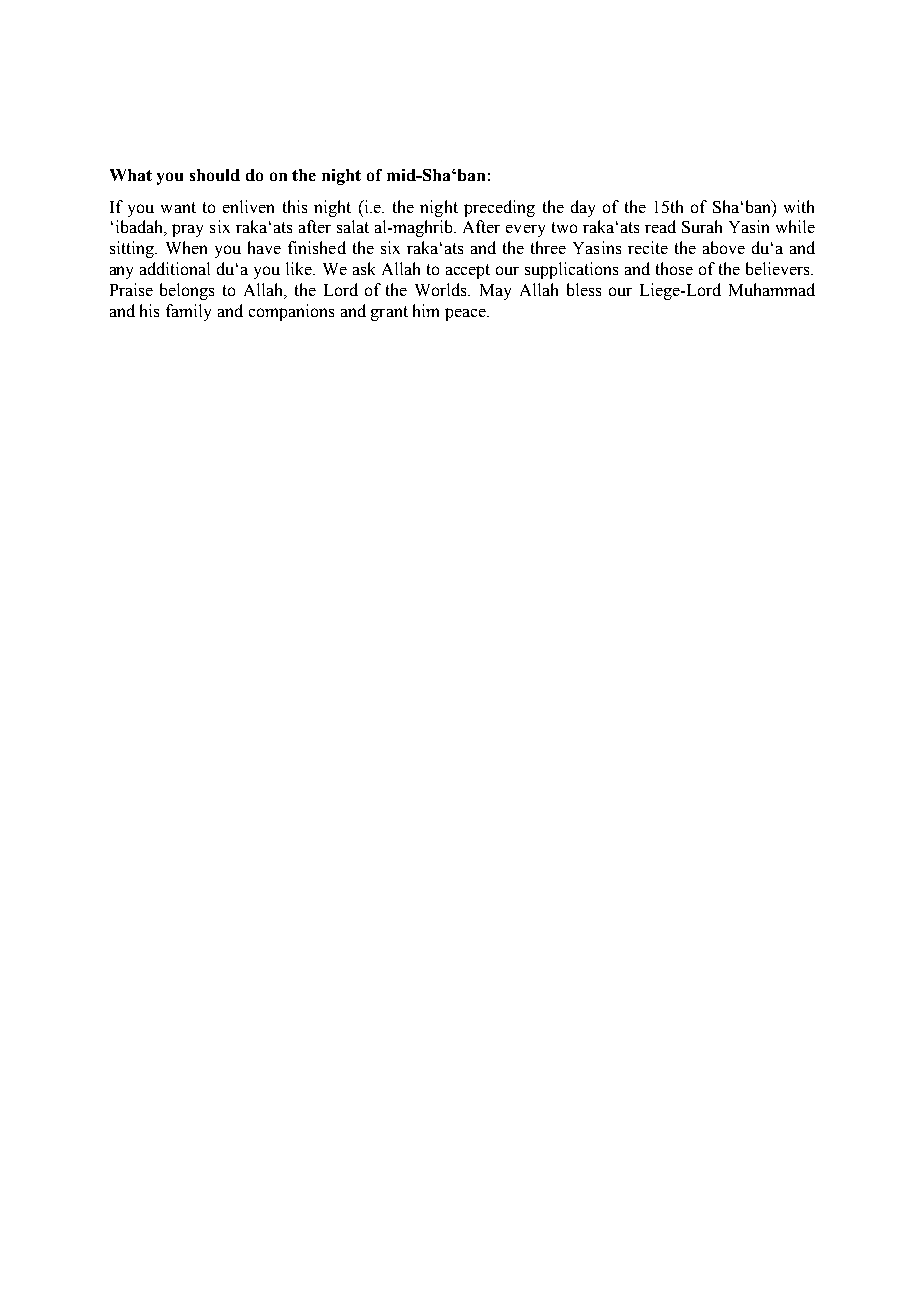 This image has width=924, height=1308. What do you see at coordinates (186, 247) in the image?
I see `When` at bounding box center [186, 247].
